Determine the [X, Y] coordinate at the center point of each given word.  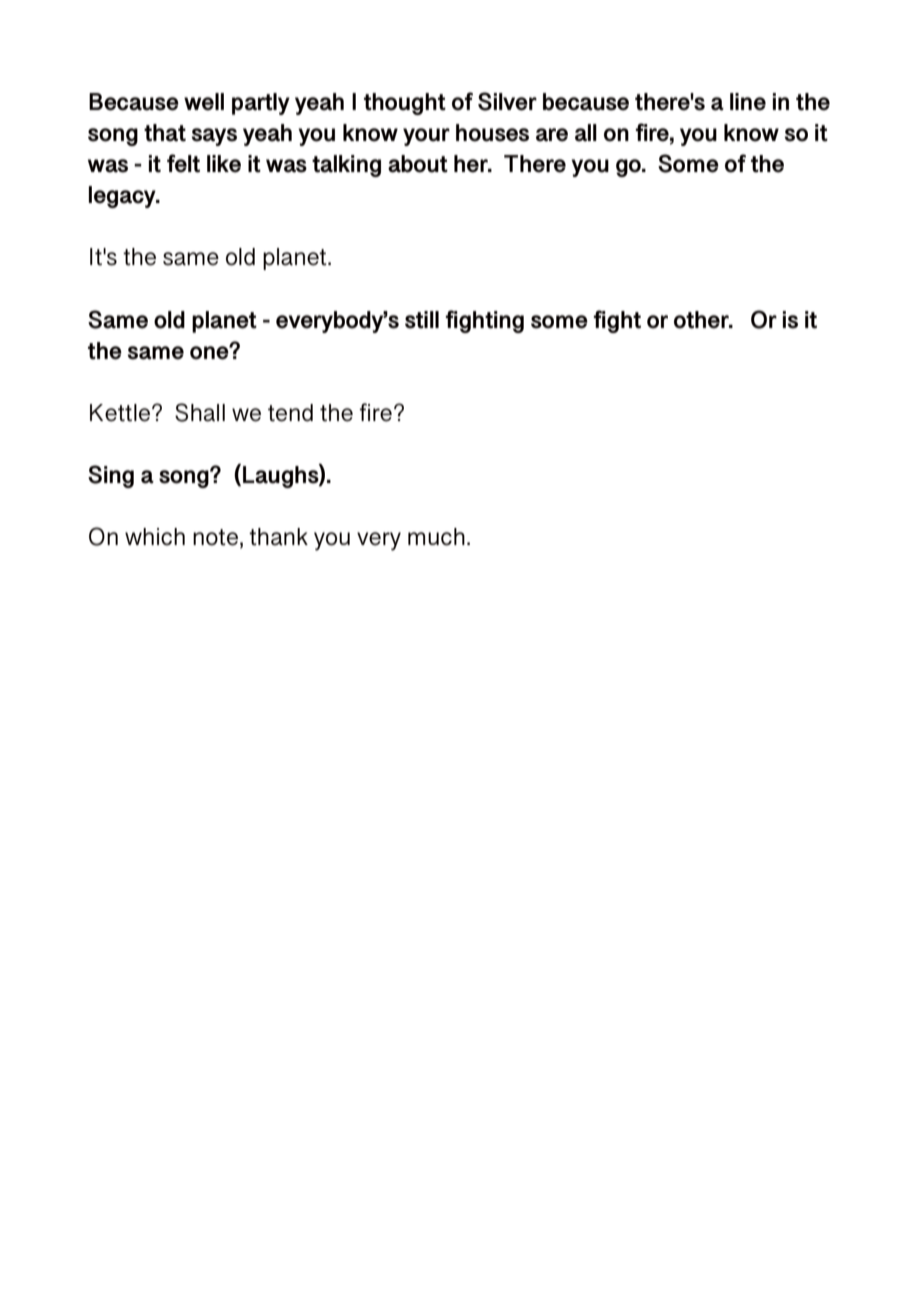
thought [405, 104]
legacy [123, 197]
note [215, 537]
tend [290, 413]
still [422, 320]
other [702, 320]
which [155, 537]
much [436, 537]
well [204, 102]
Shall [200, 412]
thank [278, 537]
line [748, 102]
